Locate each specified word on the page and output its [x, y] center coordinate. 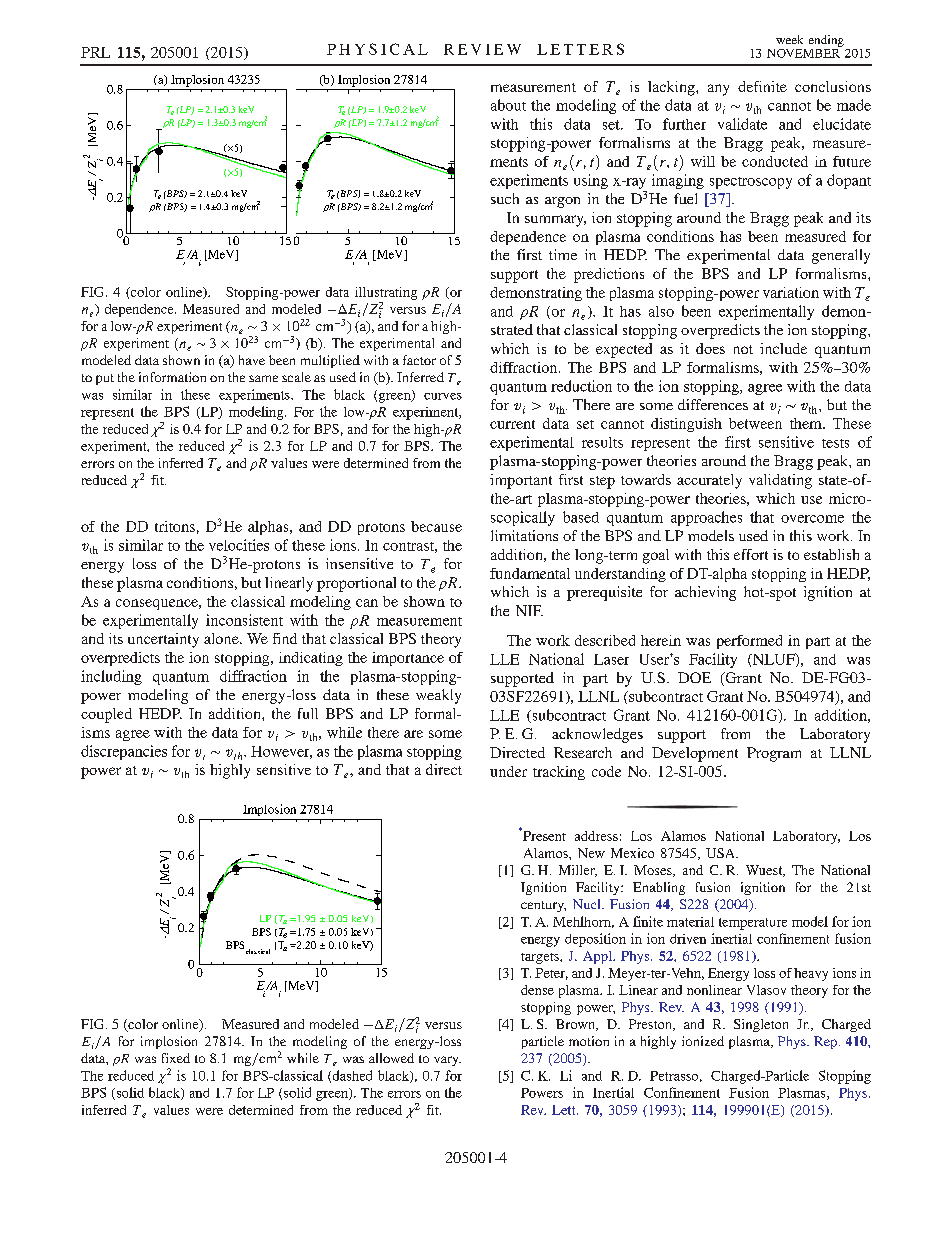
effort [751, 554]
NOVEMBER [804, 52]
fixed [176, 1058]
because [436, 526]
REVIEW [482, 49]
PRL [95, 52]
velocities [239, 545]
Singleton [761, 1025]
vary [447, 1061]
